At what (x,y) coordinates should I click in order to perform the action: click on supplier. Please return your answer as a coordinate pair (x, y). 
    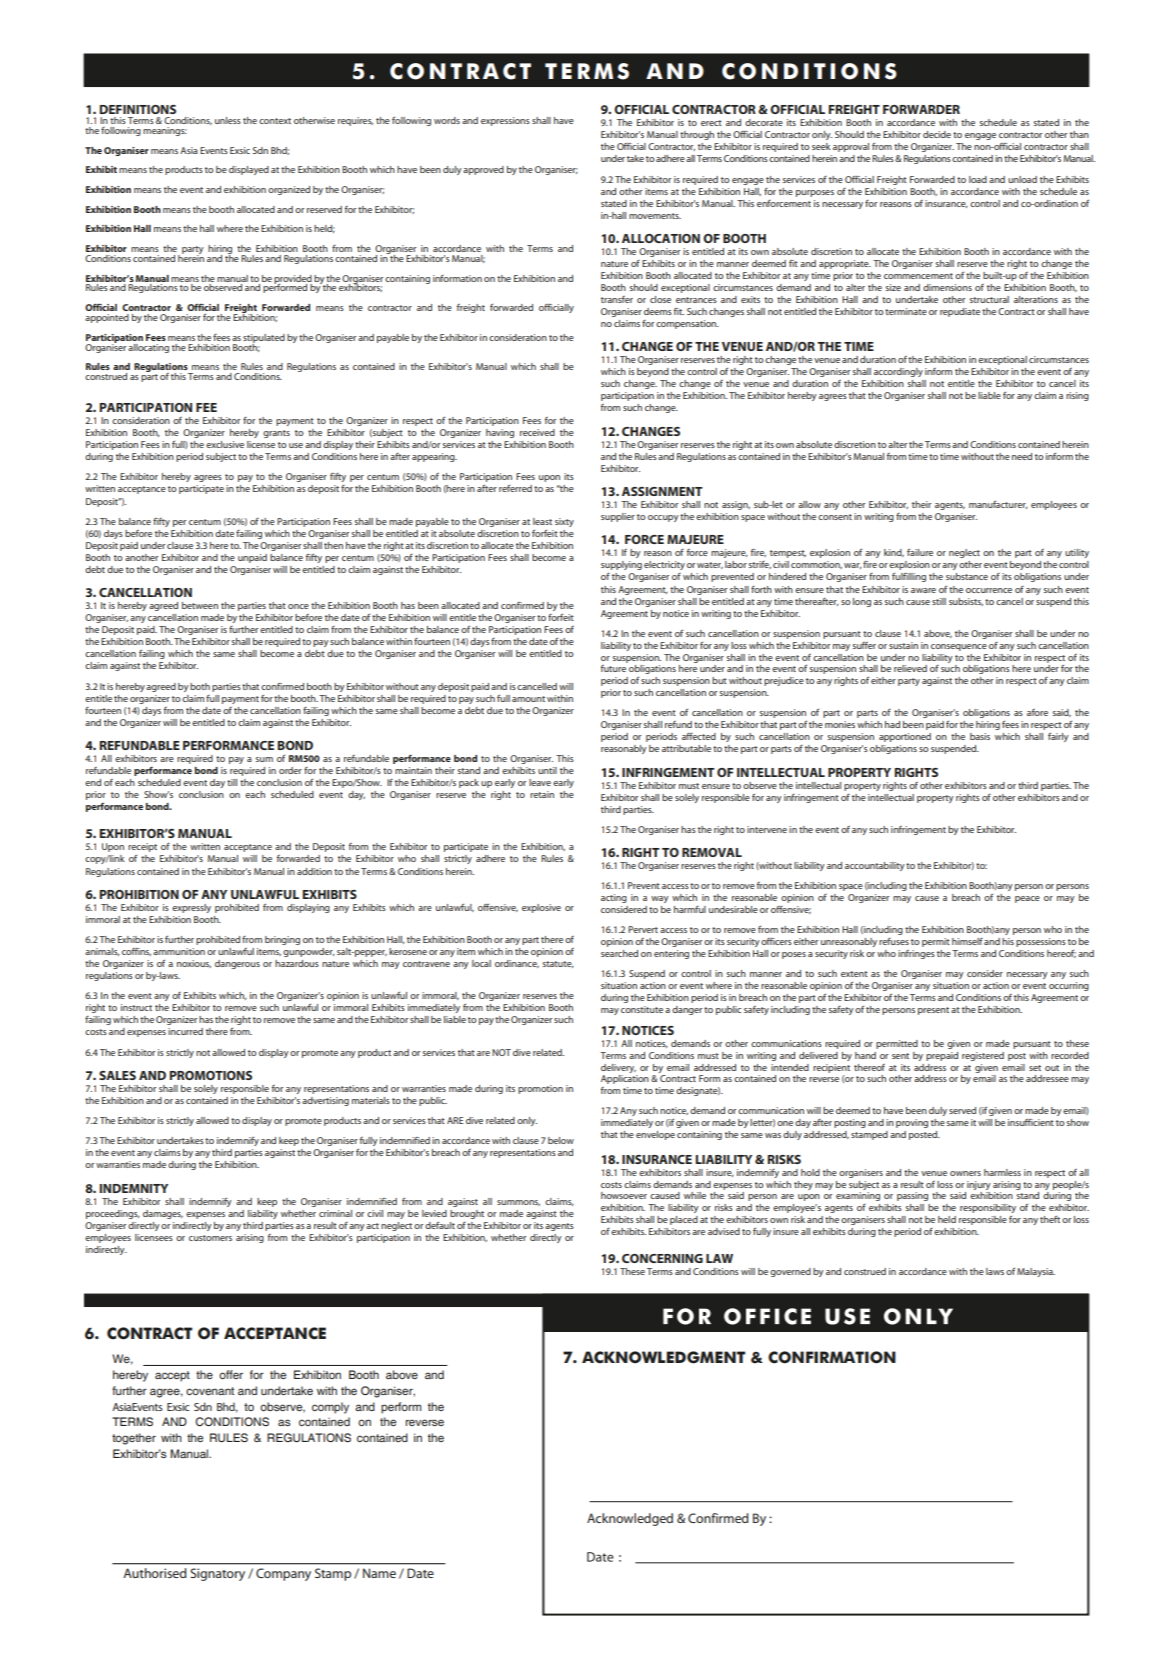
    Looking at the image, I should click on (618, 517).
